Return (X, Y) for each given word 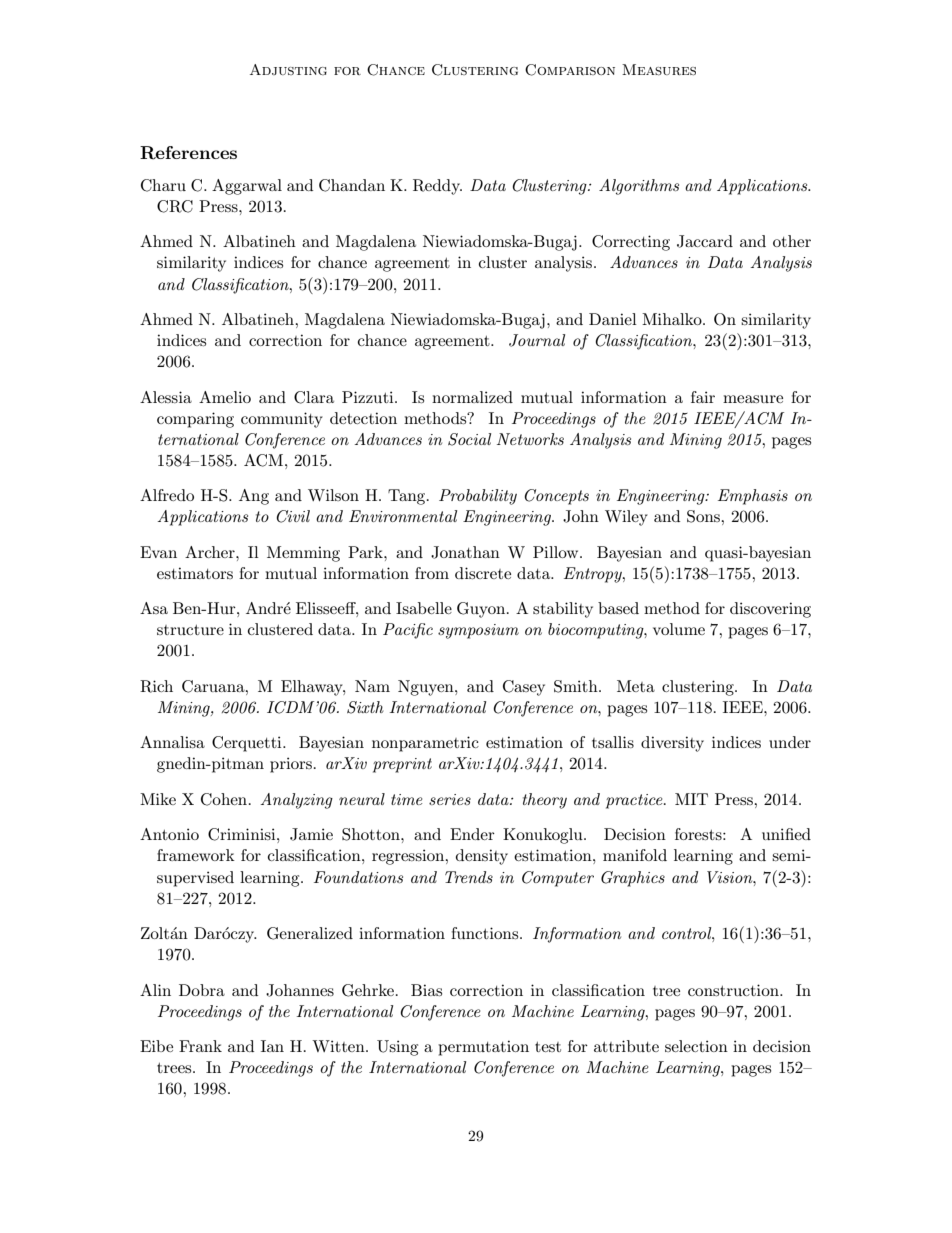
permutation (483, 1048)
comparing (195, 420)
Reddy (437, 187)
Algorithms (639, 187)
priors (291, 765)
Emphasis (753, 497)
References (188, 153)
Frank (200, 1046)
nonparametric (425, 744)
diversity (672, 744)
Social (469, 439)
